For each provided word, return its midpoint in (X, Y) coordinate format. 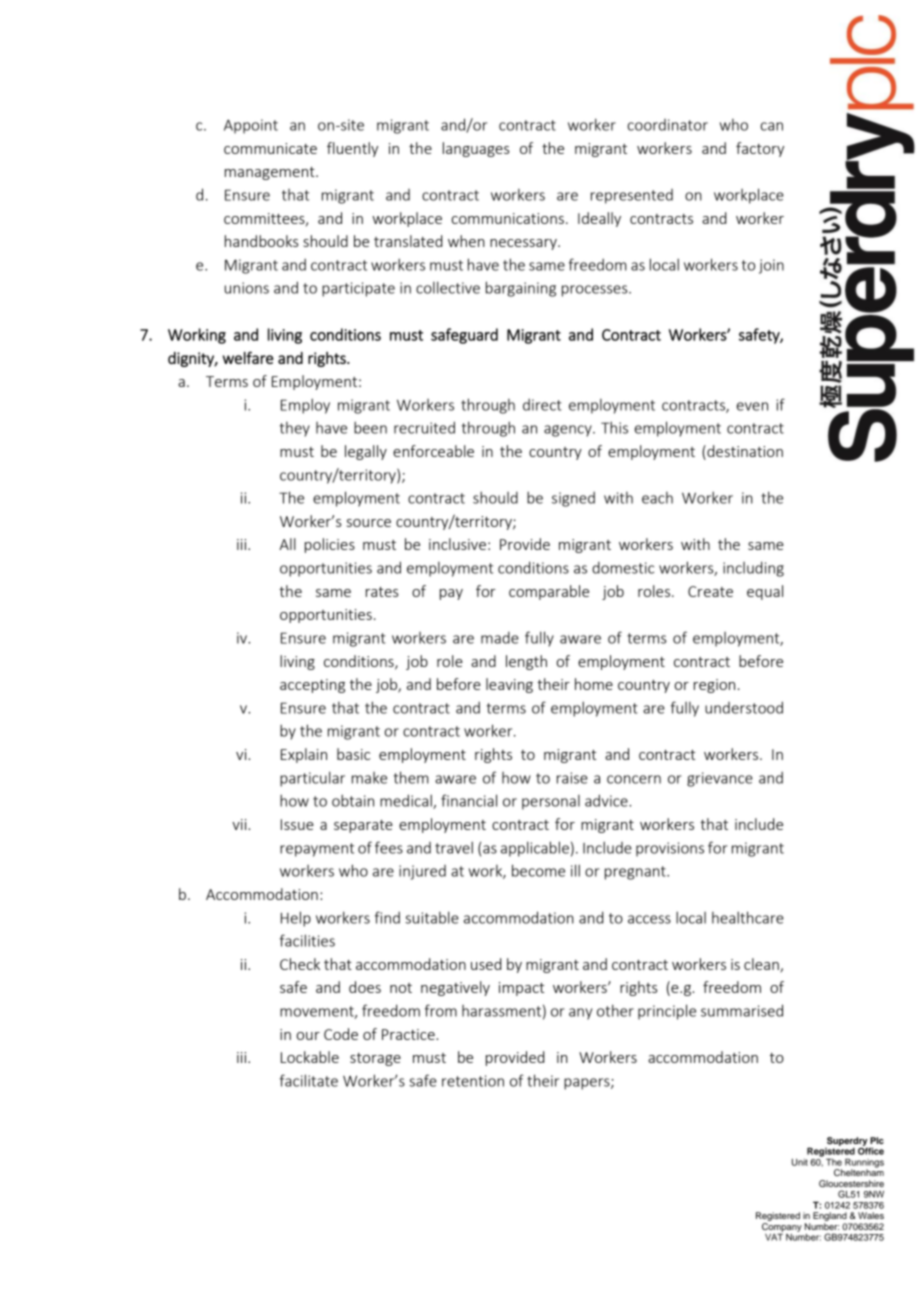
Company (782, 1228)
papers (588, 1084)
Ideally (599, 219)
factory (760, 149)
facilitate (309, 1080)
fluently (352, 149)
